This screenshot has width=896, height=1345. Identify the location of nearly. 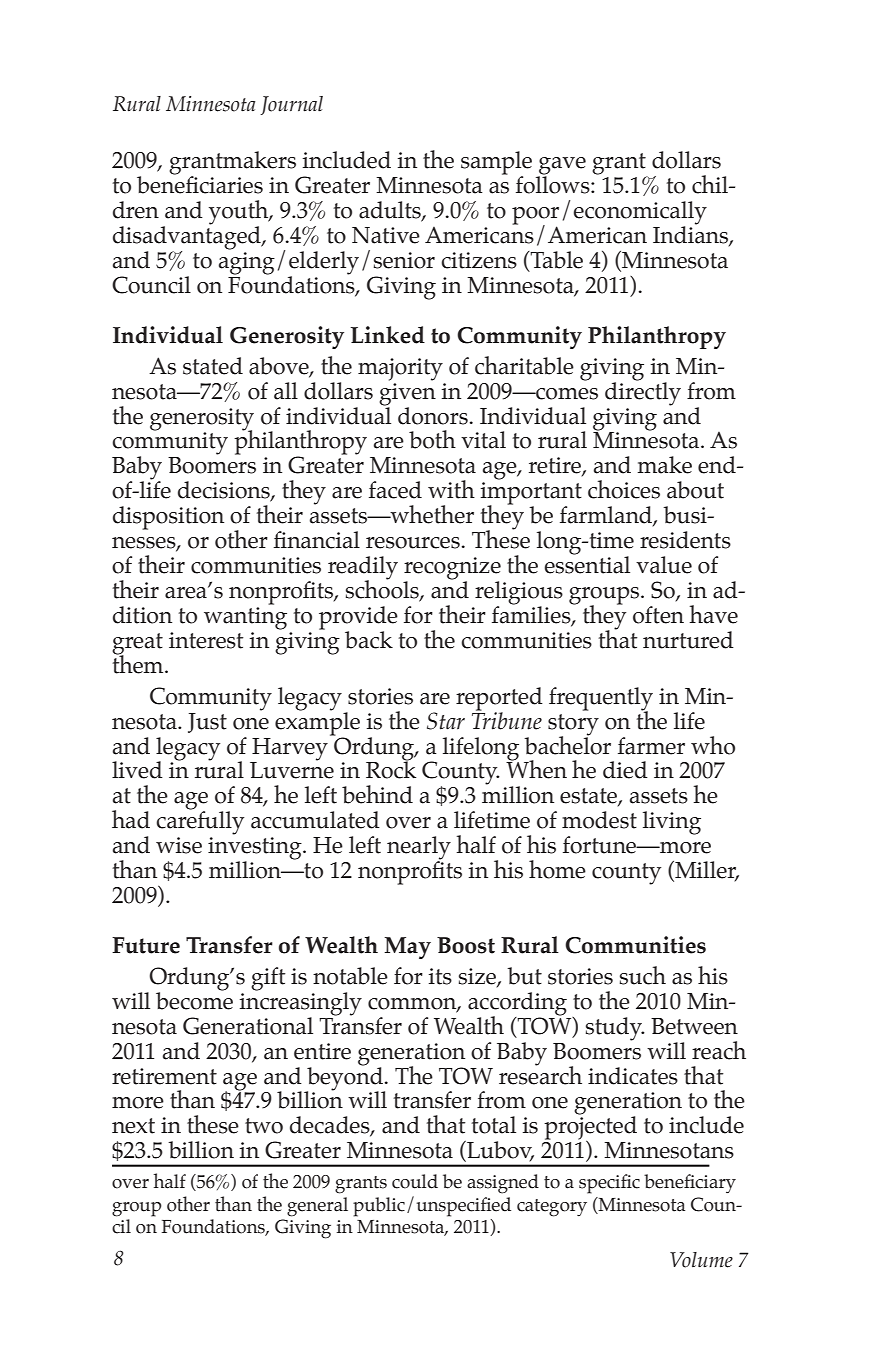
(419, 849).
